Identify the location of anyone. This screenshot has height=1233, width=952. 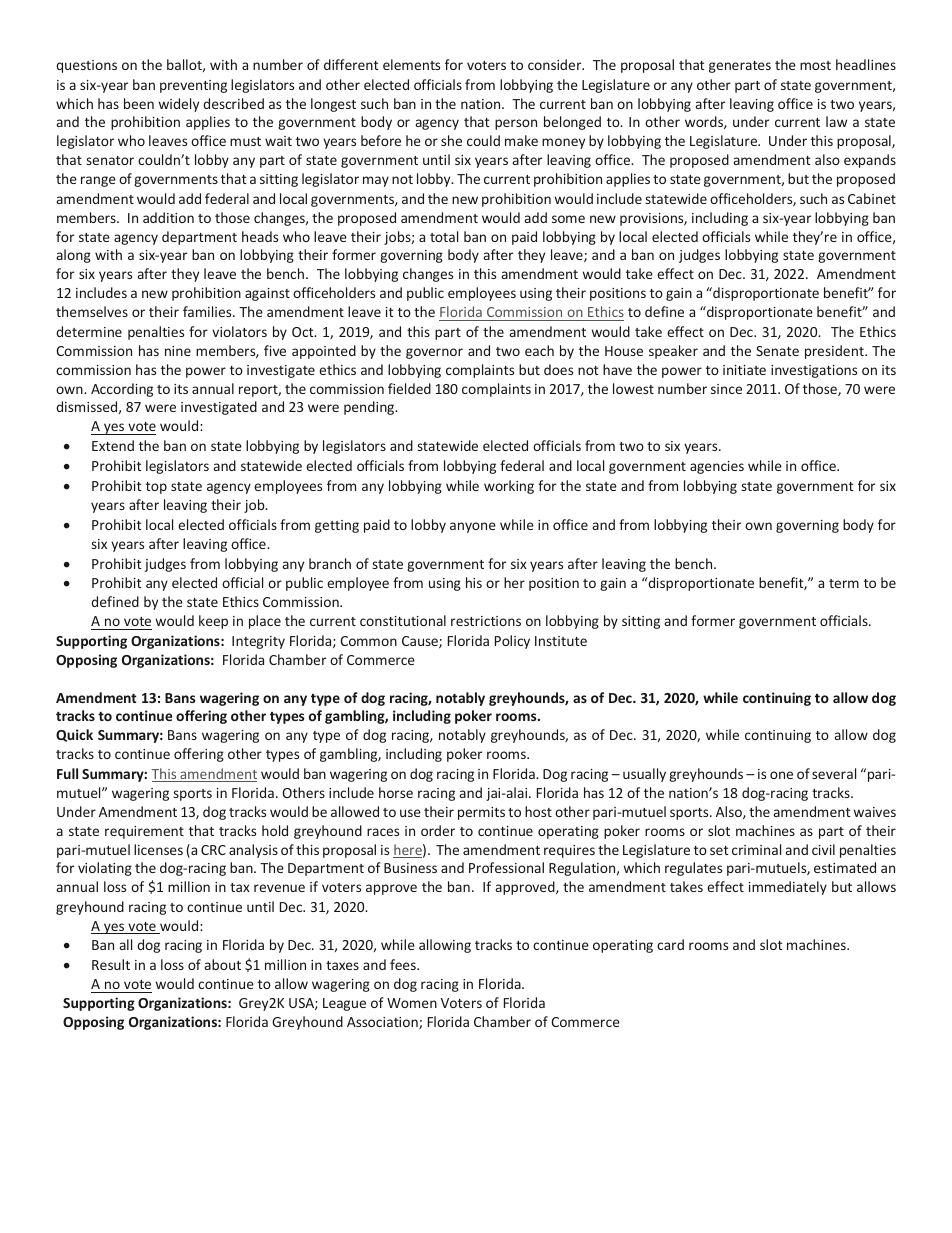
(473, 527).
